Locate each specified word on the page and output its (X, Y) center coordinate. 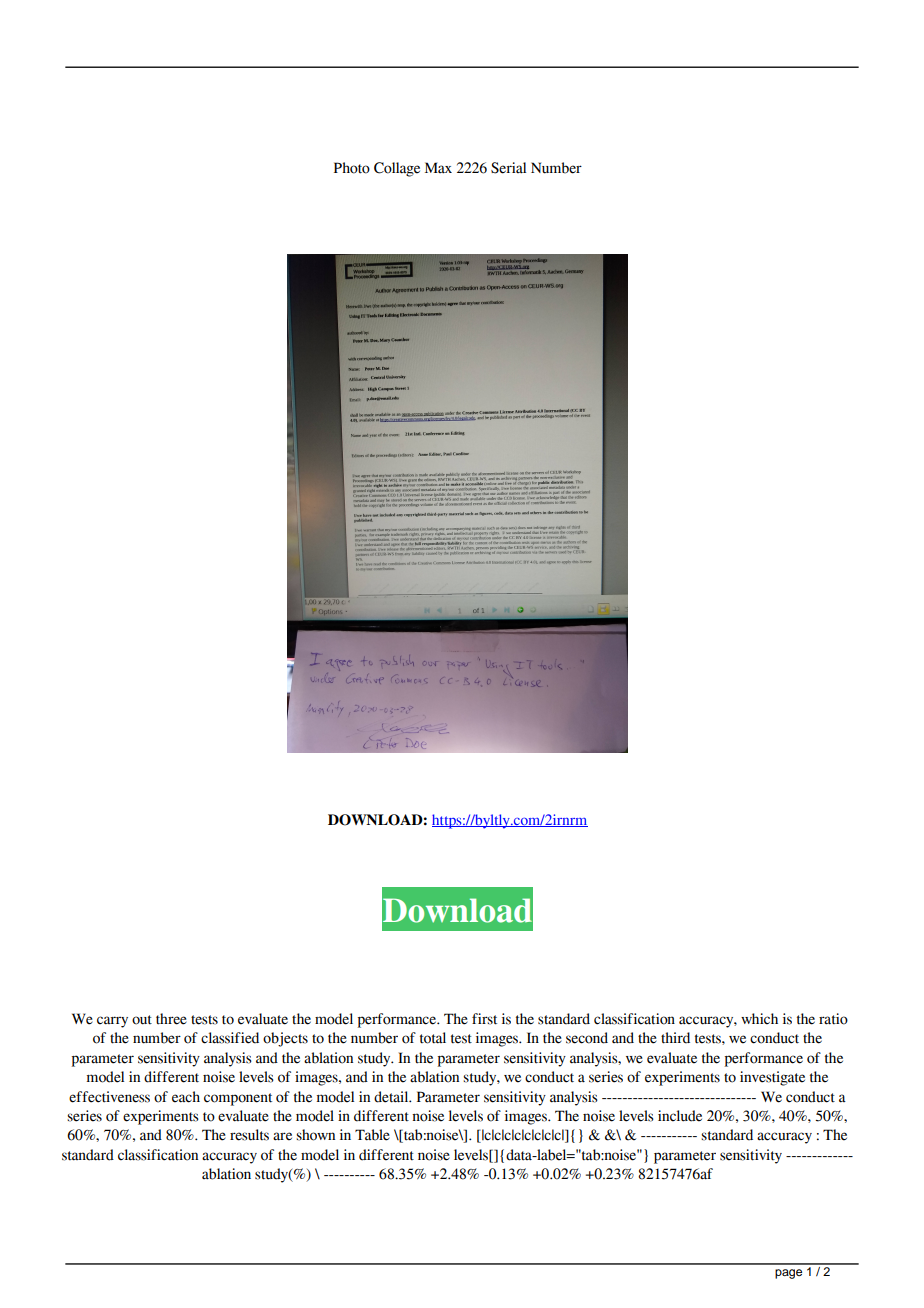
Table (372, 1135)
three (171, 1019)
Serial (508, 168)
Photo (352, 168)
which (759, 1019)
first (484, 1019)
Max (438, 168)
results (249, 1135)
